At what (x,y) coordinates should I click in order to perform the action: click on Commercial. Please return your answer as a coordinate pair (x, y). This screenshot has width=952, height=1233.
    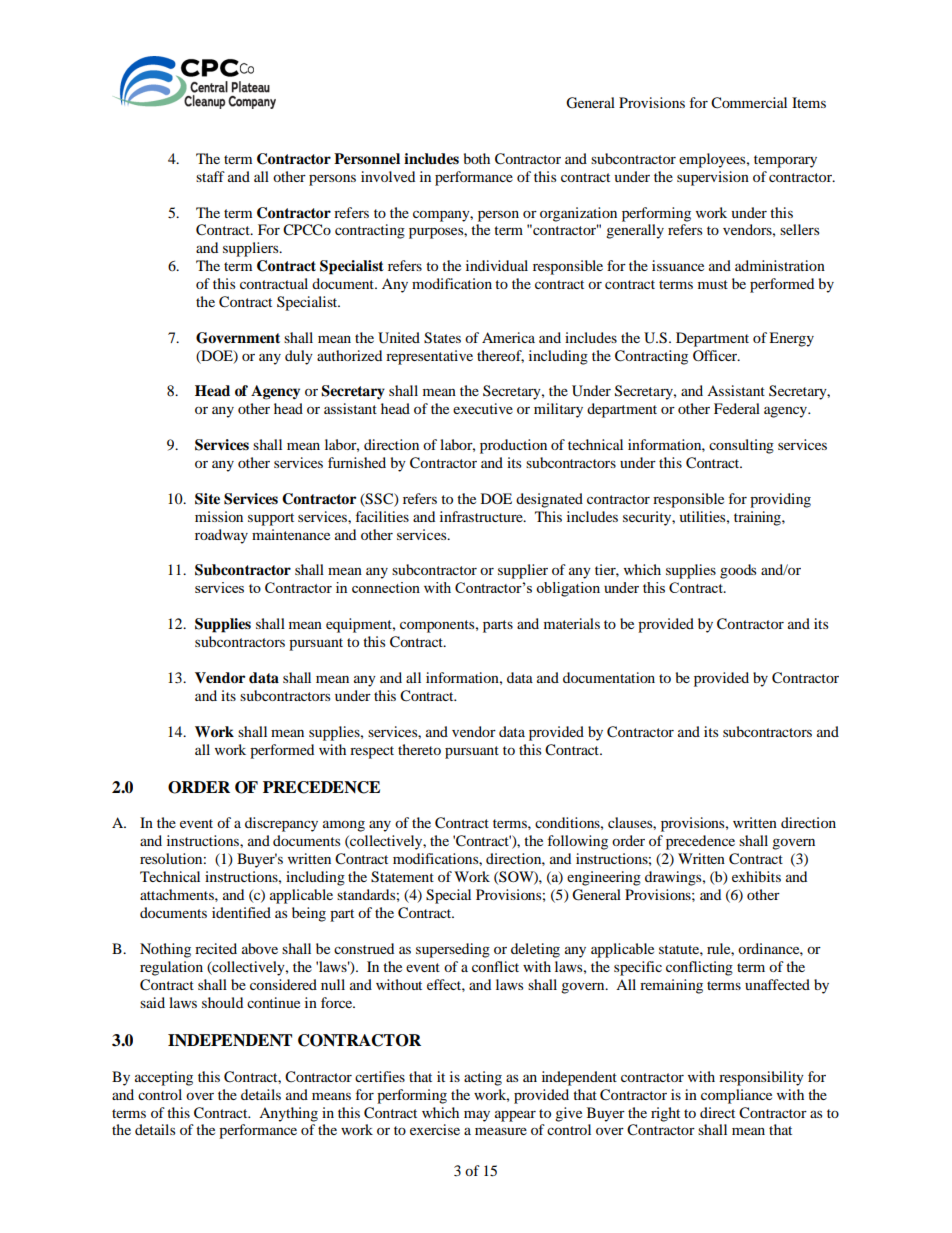
    Looking at the image, I should click on (749, 103).
